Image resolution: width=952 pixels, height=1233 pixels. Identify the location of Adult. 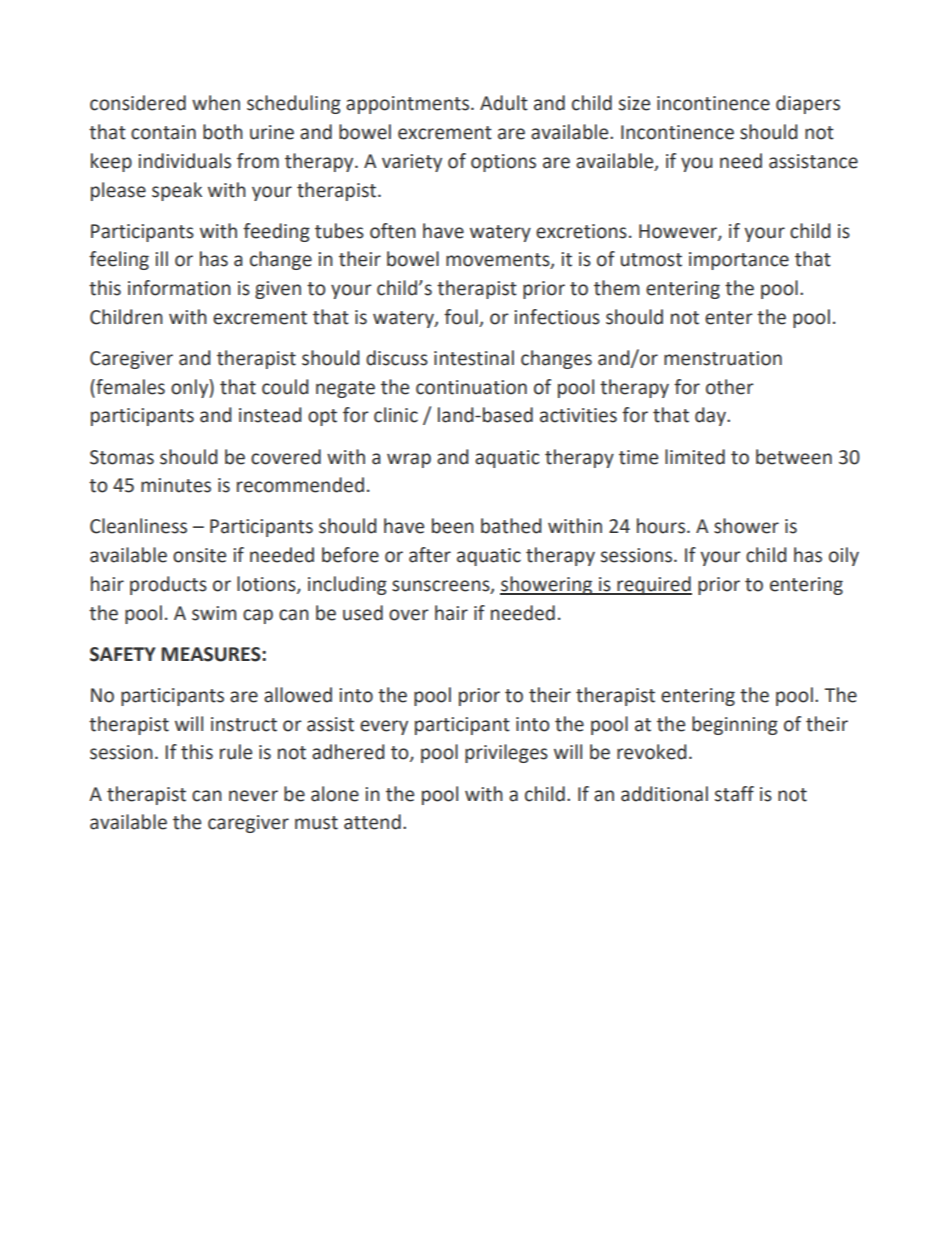
(504, 103).
